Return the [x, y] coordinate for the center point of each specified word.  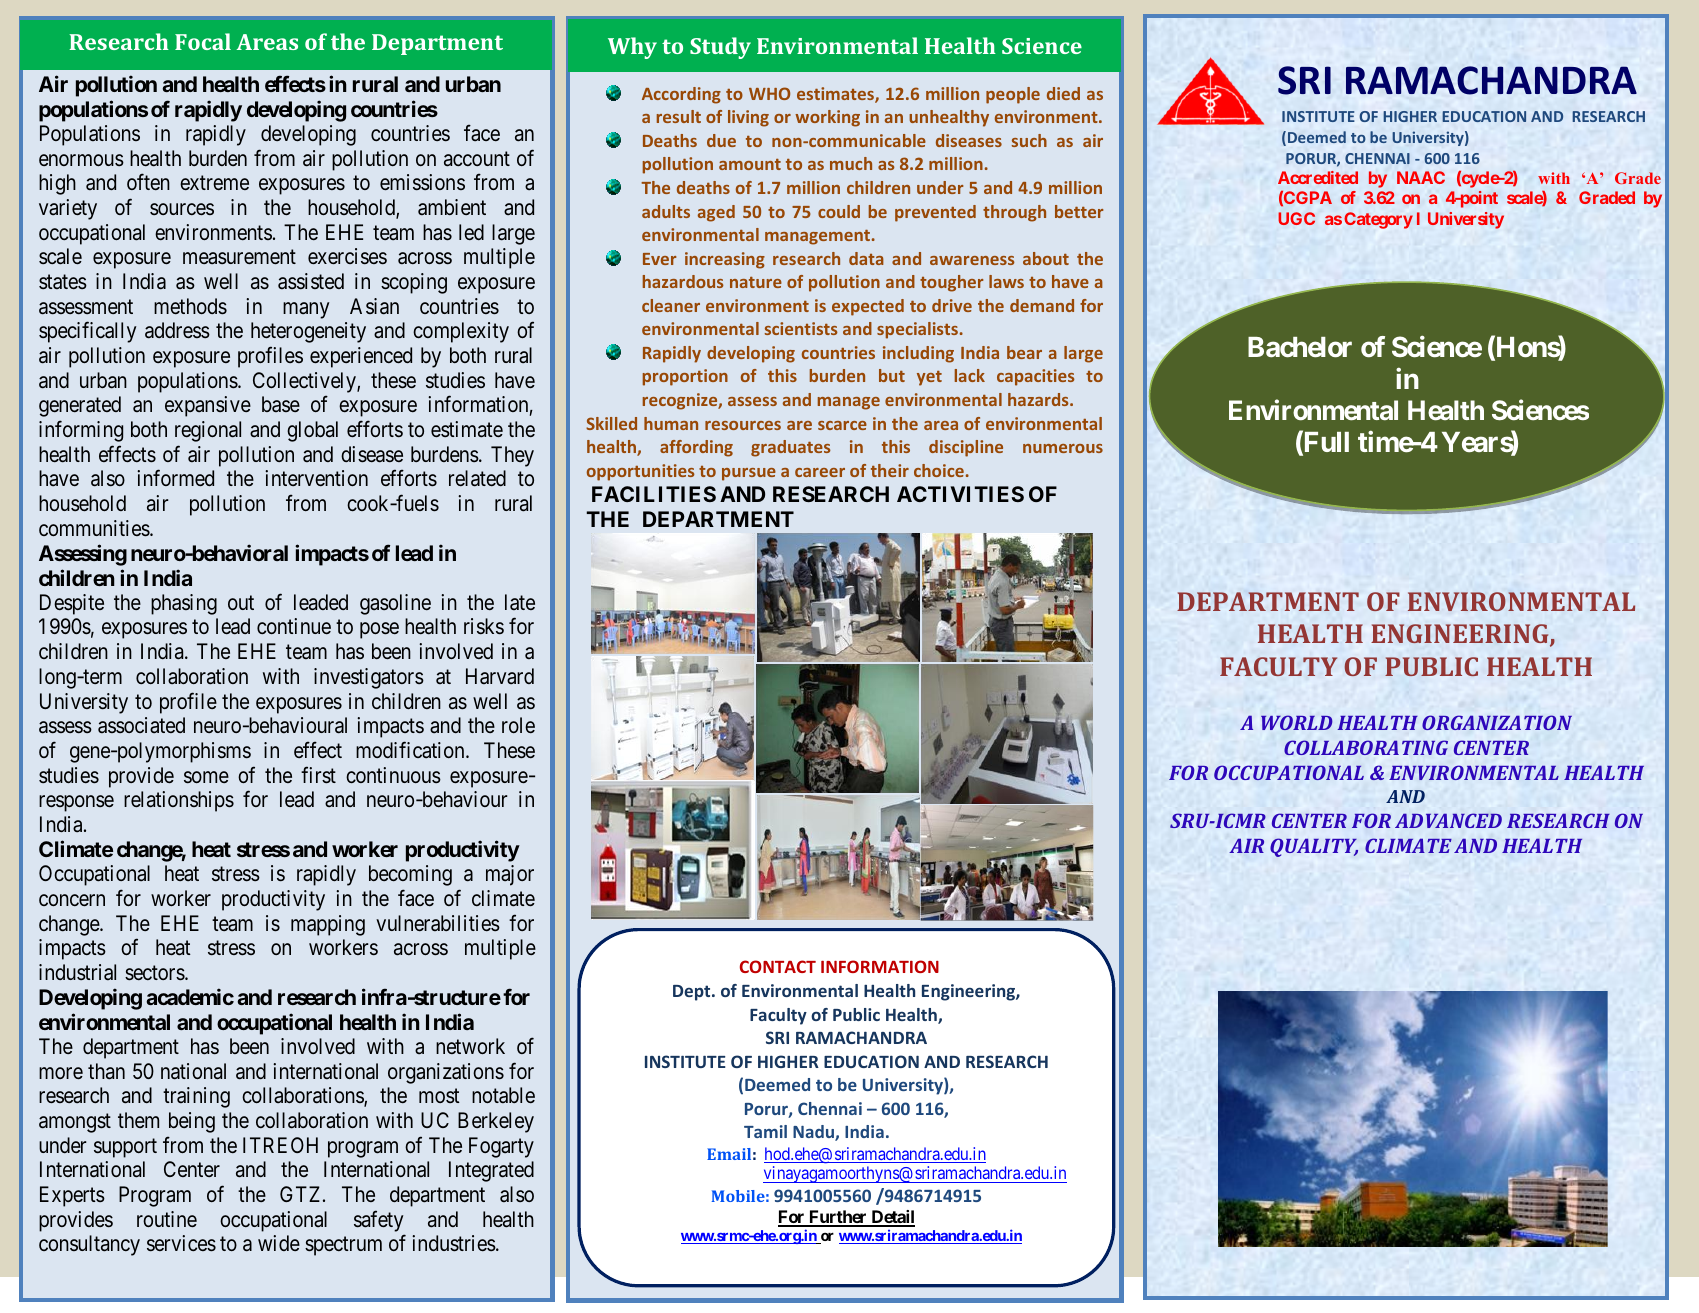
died [1063, 93]
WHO [769, 93]
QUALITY [1314, 847]
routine [167, 1219]
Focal [203, 41]
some [206, 777]
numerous [1063, 448]
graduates [791, 448]
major [510, 875]
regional [208, 431]
